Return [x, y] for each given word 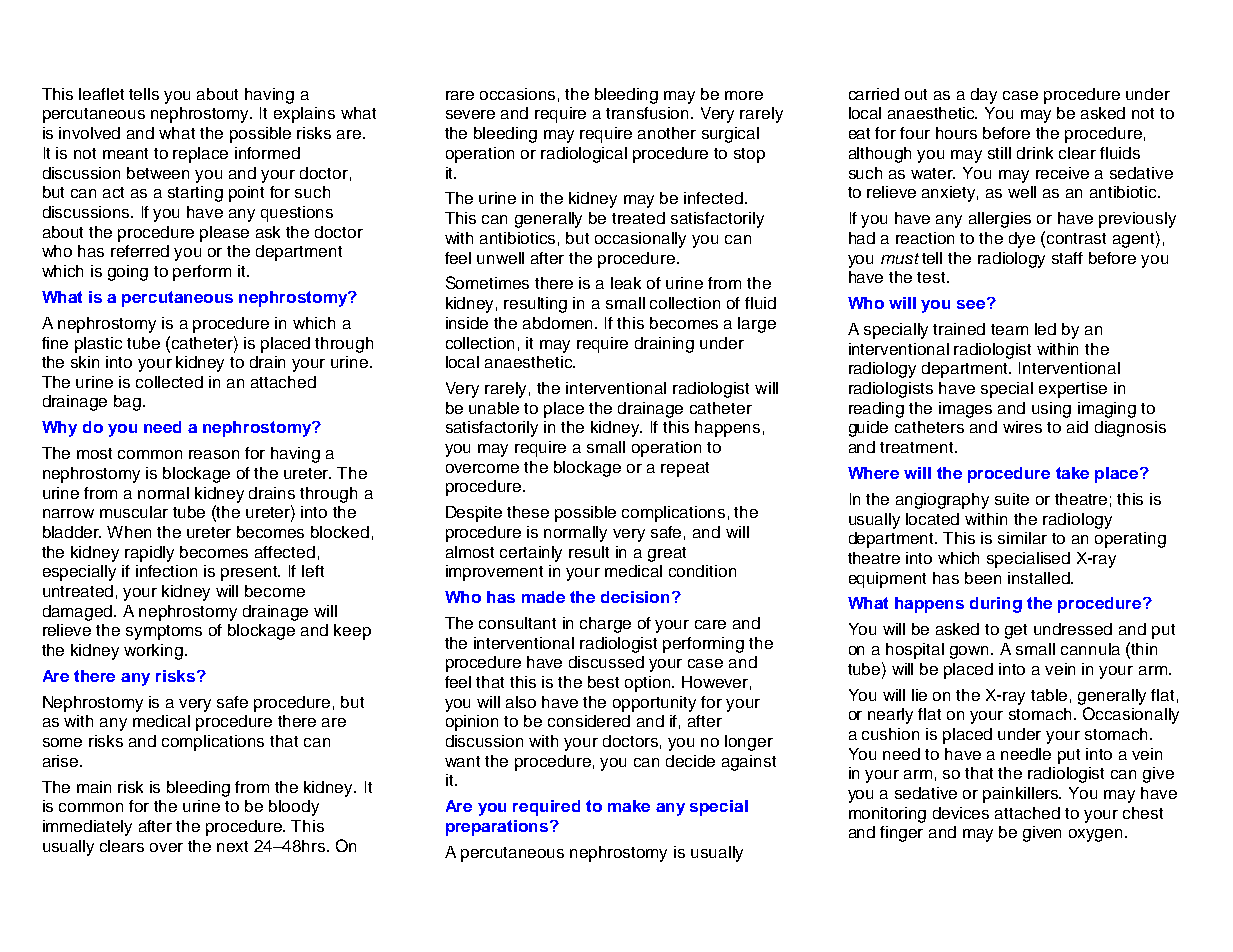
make [629, 806]
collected [169, 382]
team [1009, 329]
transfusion [649, 113]
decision [635, 597]
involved [89, 133]
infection [166, 571]
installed [1040, 578]
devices [961, 813]
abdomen [559, 323]
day [984, 96]
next [232, 846]
